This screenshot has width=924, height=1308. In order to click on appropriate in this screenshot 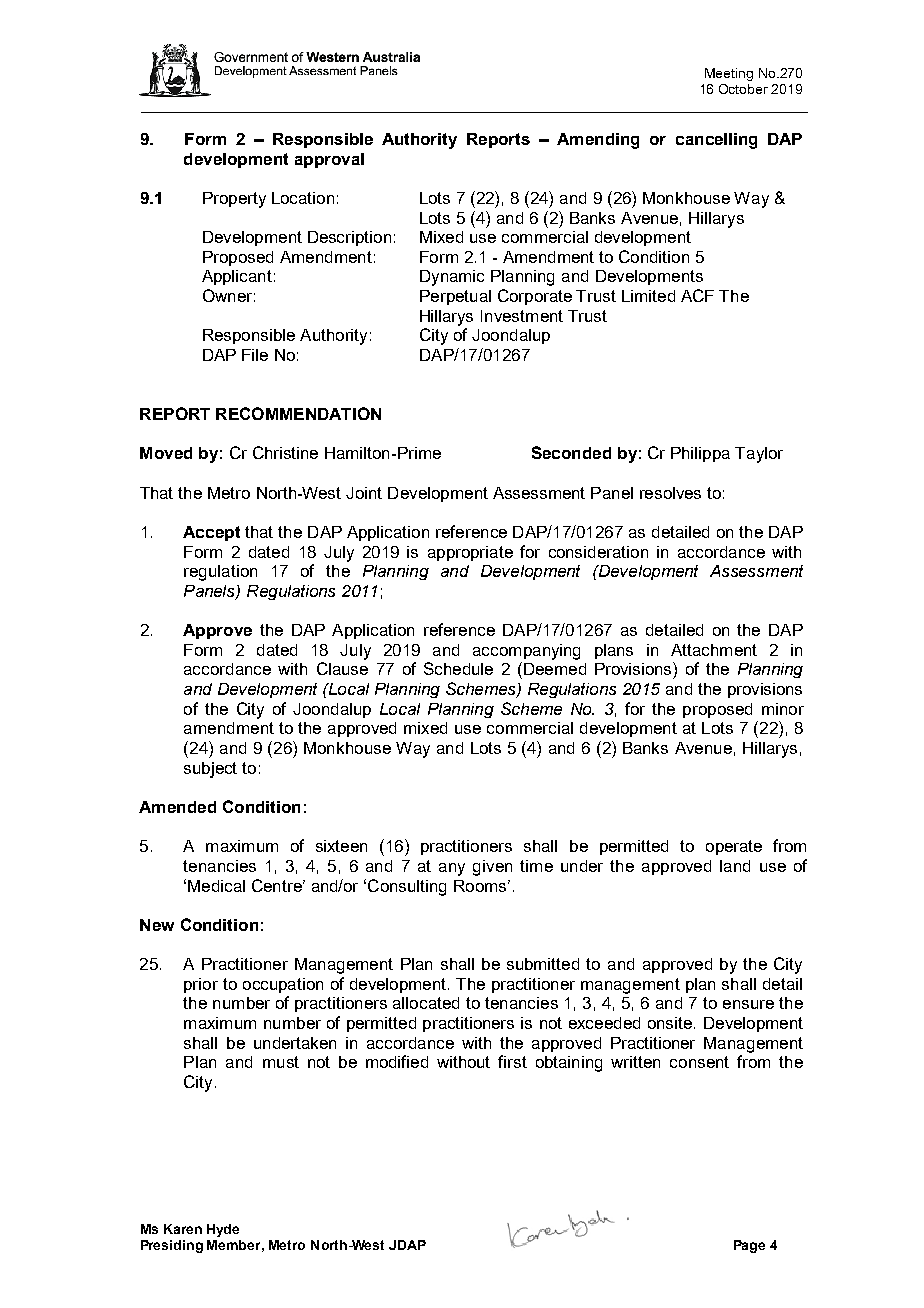, I will do `click(470, 553)`.
